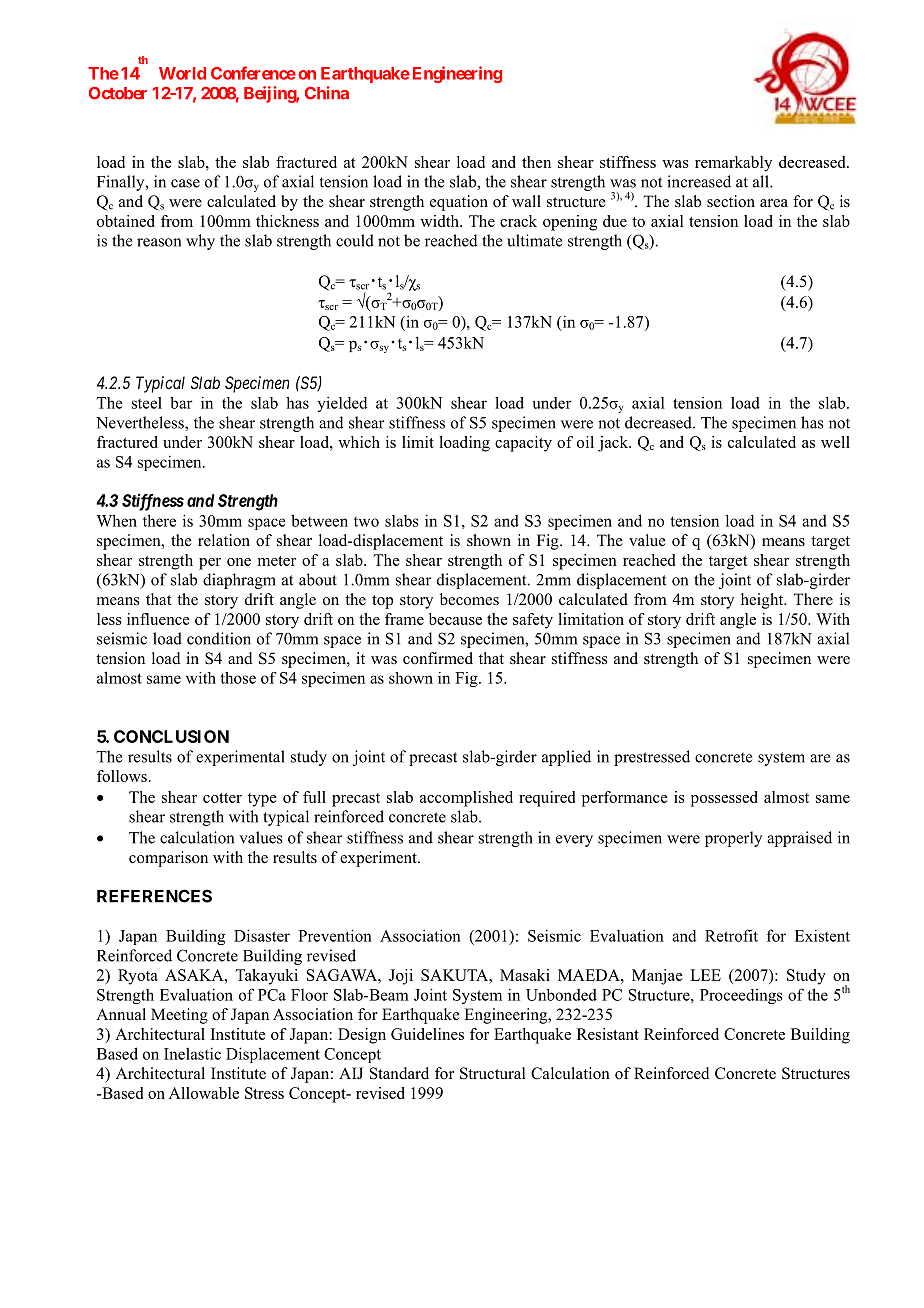 Image resolution: width=924 pixels, height=1308 pixels. What do you see at coordinates (192, 1053) in the page?
I see `Inelastic` at bounding box center [192, 1053].
